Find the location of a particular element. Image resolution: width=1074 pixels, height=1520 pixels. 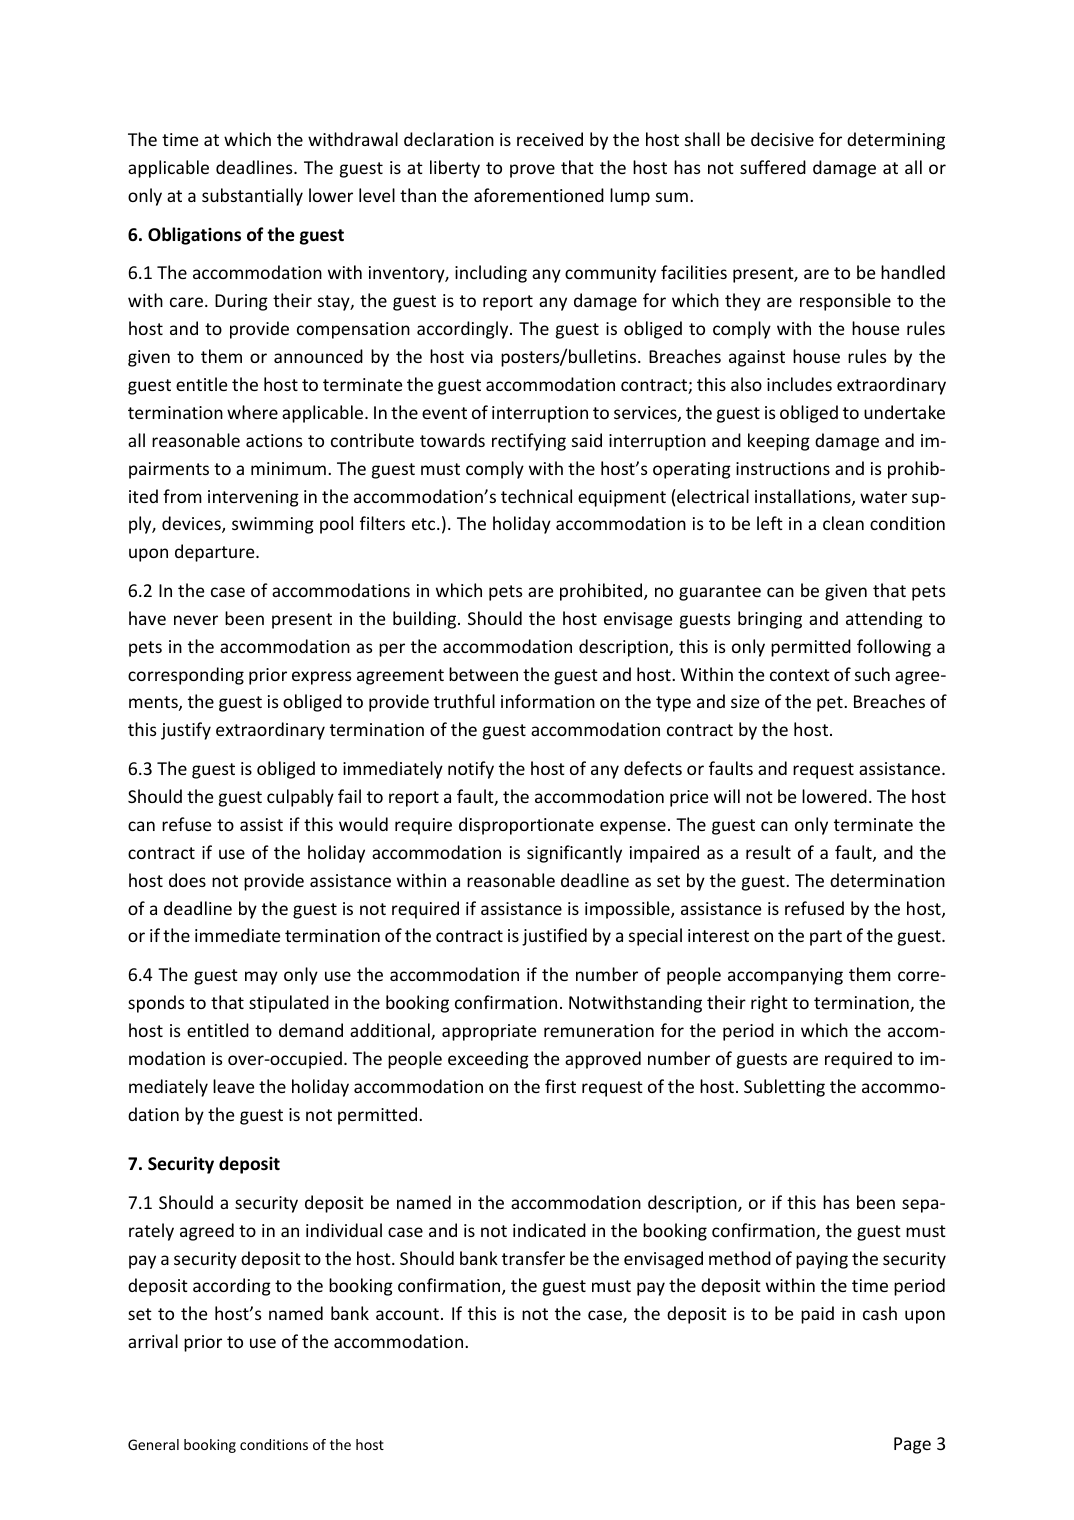

General is located at coordinates (153, 1444).
